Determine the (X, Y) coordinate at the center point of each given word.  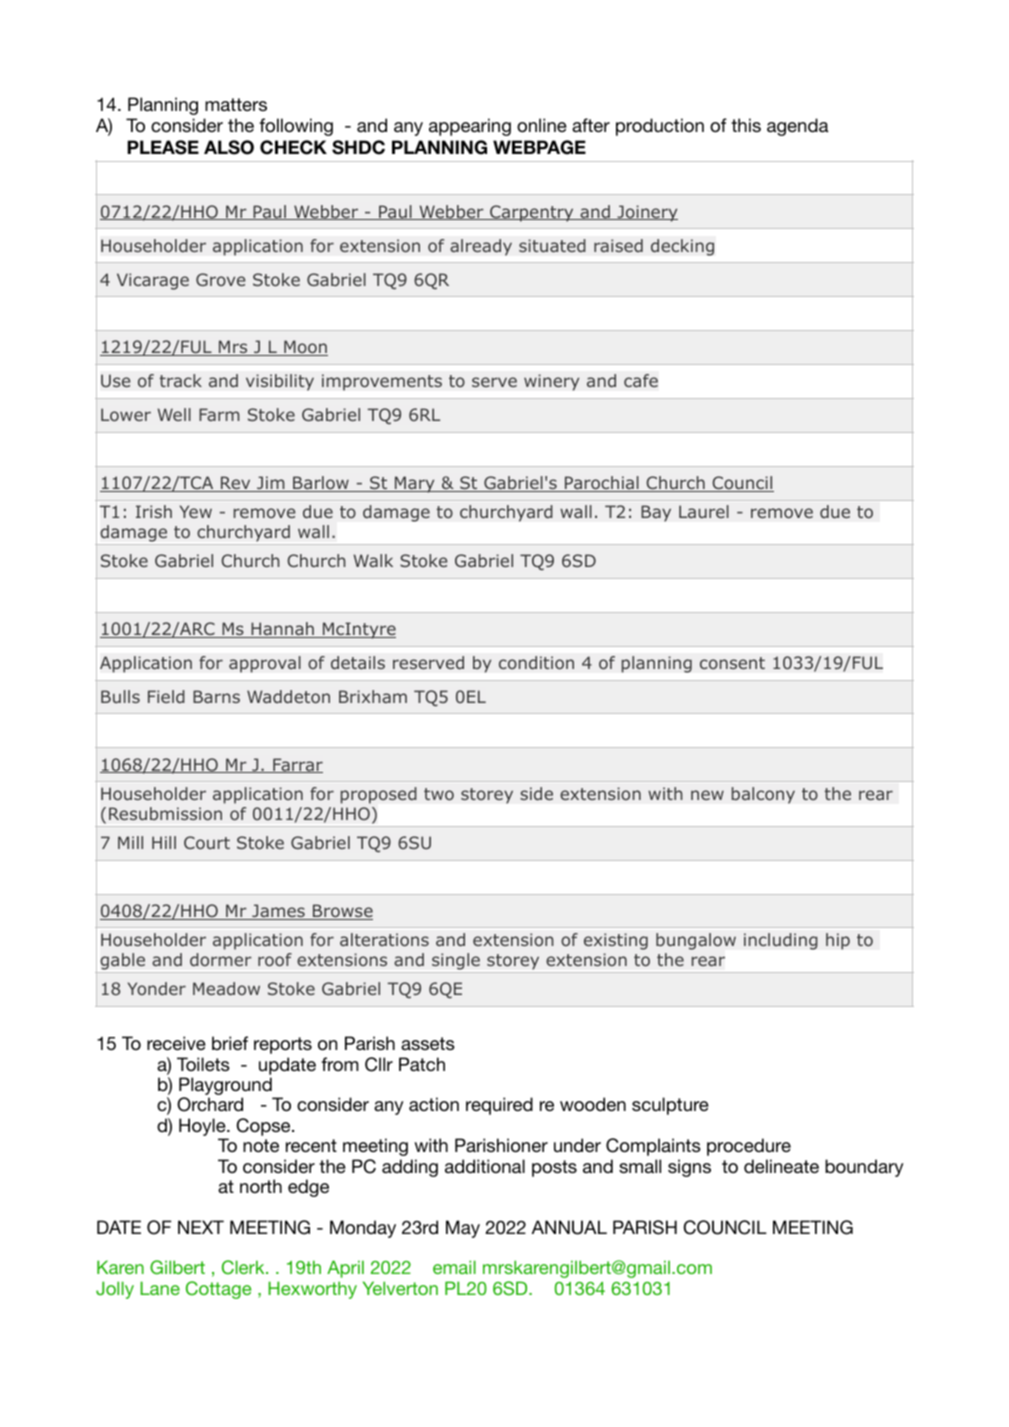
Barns (216, 696)
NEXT (201, 1227)
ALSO (229, 147)
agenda (798, 127)
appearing (470, 127)
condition (536, 663)
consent (732, 663)
